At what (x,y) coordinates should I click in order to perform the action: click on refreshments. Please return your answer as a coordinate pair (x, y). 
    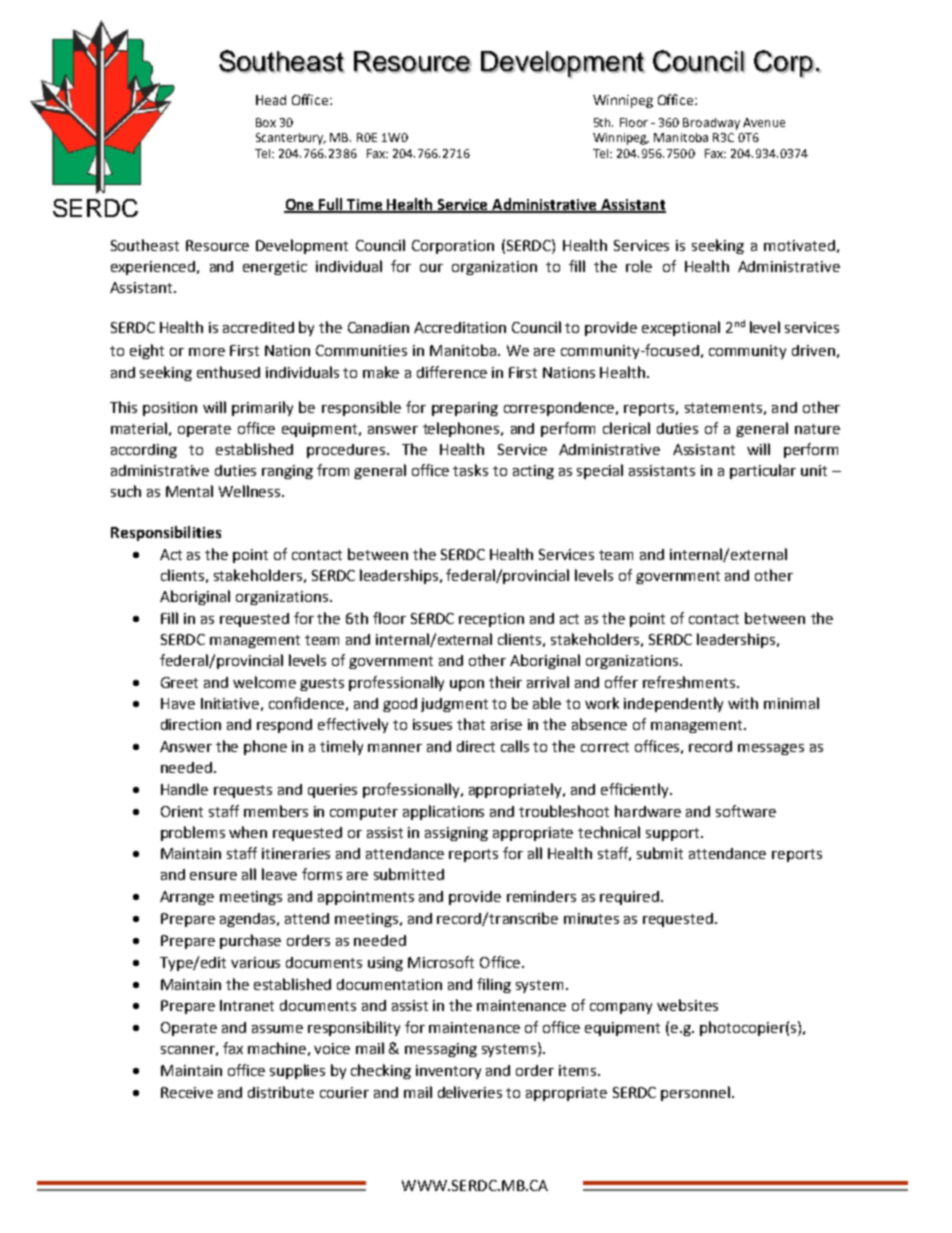
    Looking at the image, I should click on (690, 682).
